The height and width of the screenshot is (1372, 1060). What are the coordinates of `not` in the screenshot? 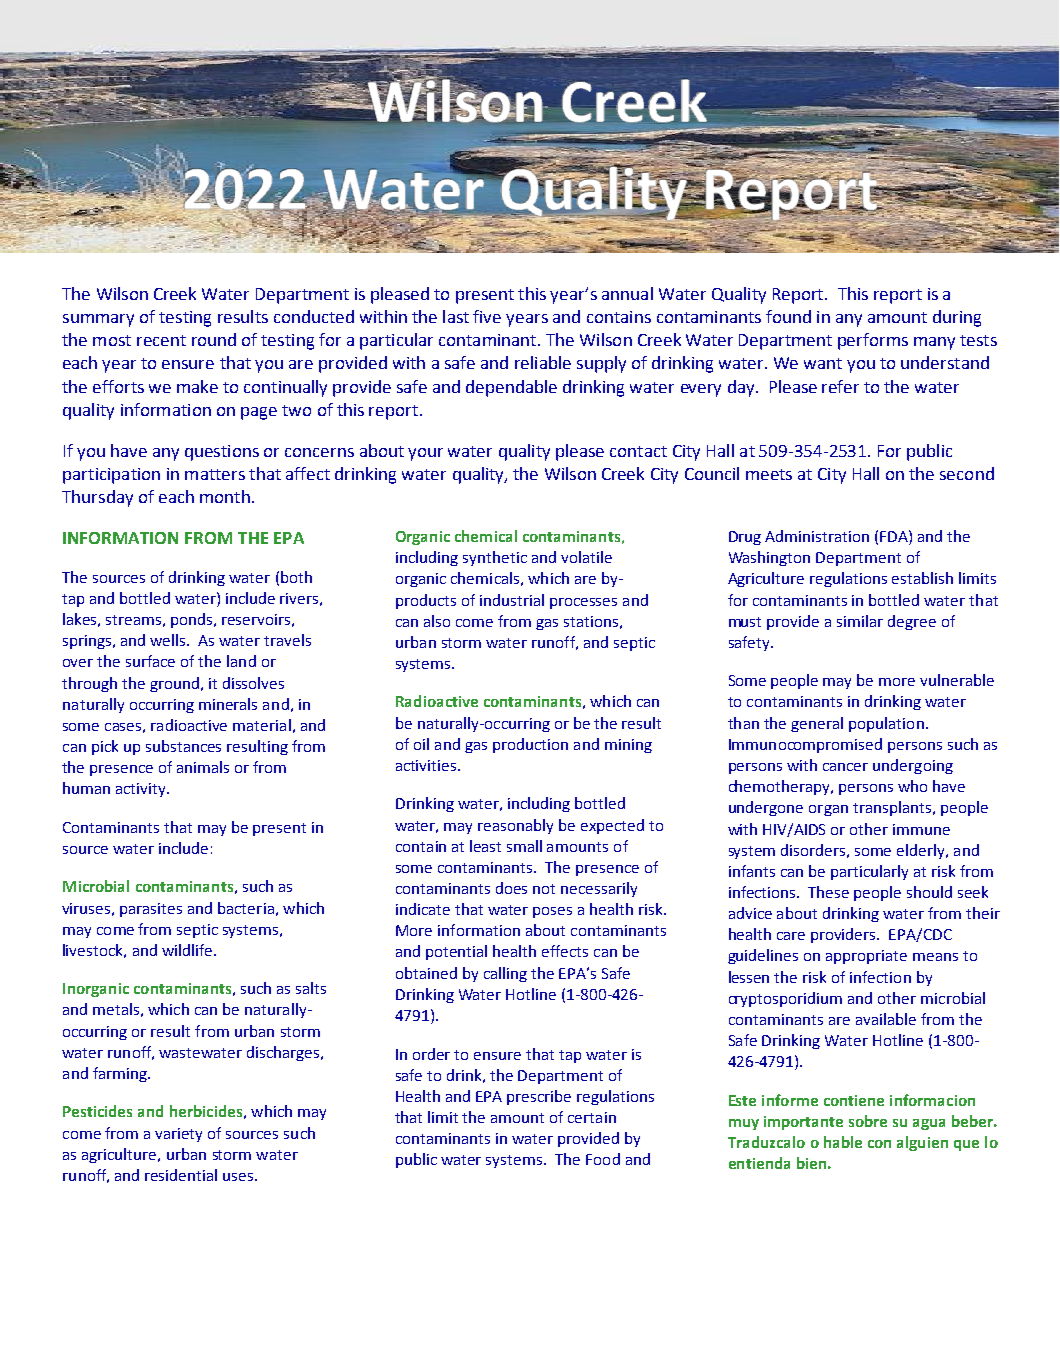 It's located at (544, 889).
